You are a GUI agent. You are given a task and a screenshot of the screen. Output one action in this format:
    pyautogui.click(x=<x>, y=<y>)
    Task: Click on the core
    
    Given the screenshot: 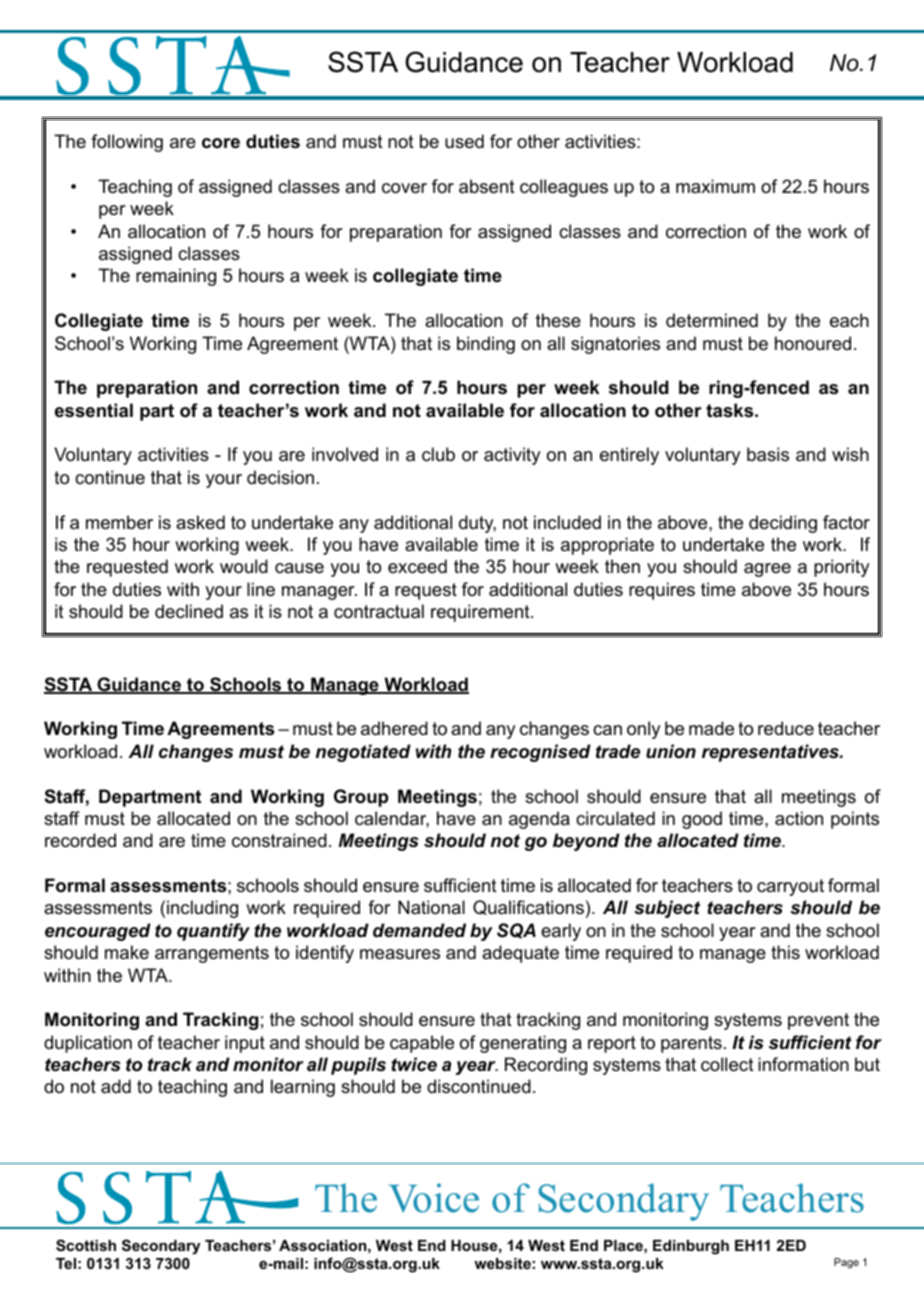 What is the action you would take?
    pyautogui.click(x=221, y=143)
